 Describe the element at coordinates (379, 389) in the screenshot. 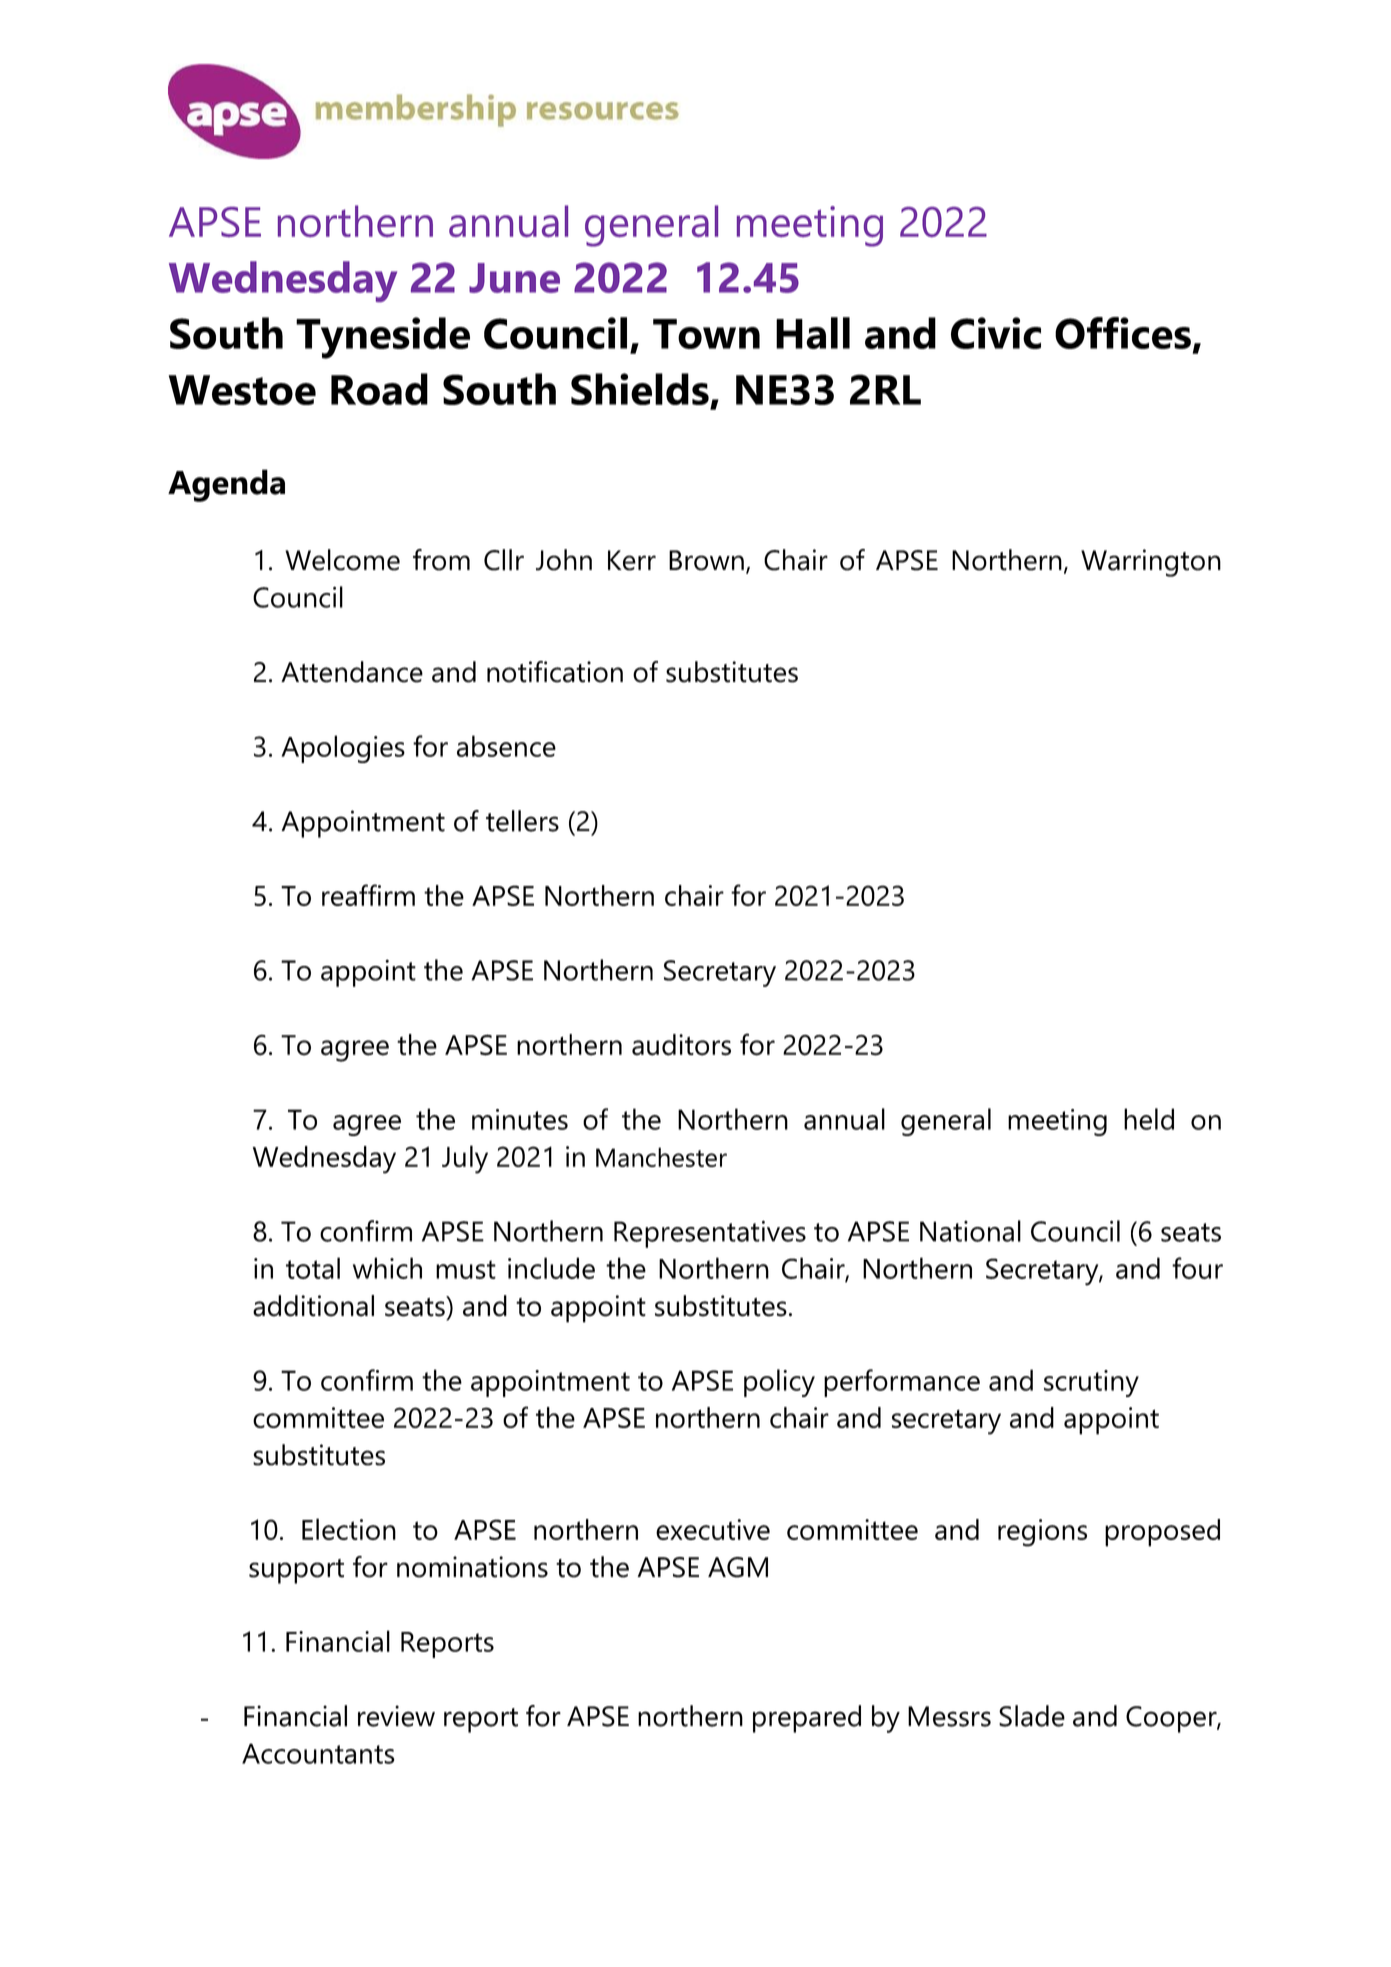

I see `Road` at that location.
